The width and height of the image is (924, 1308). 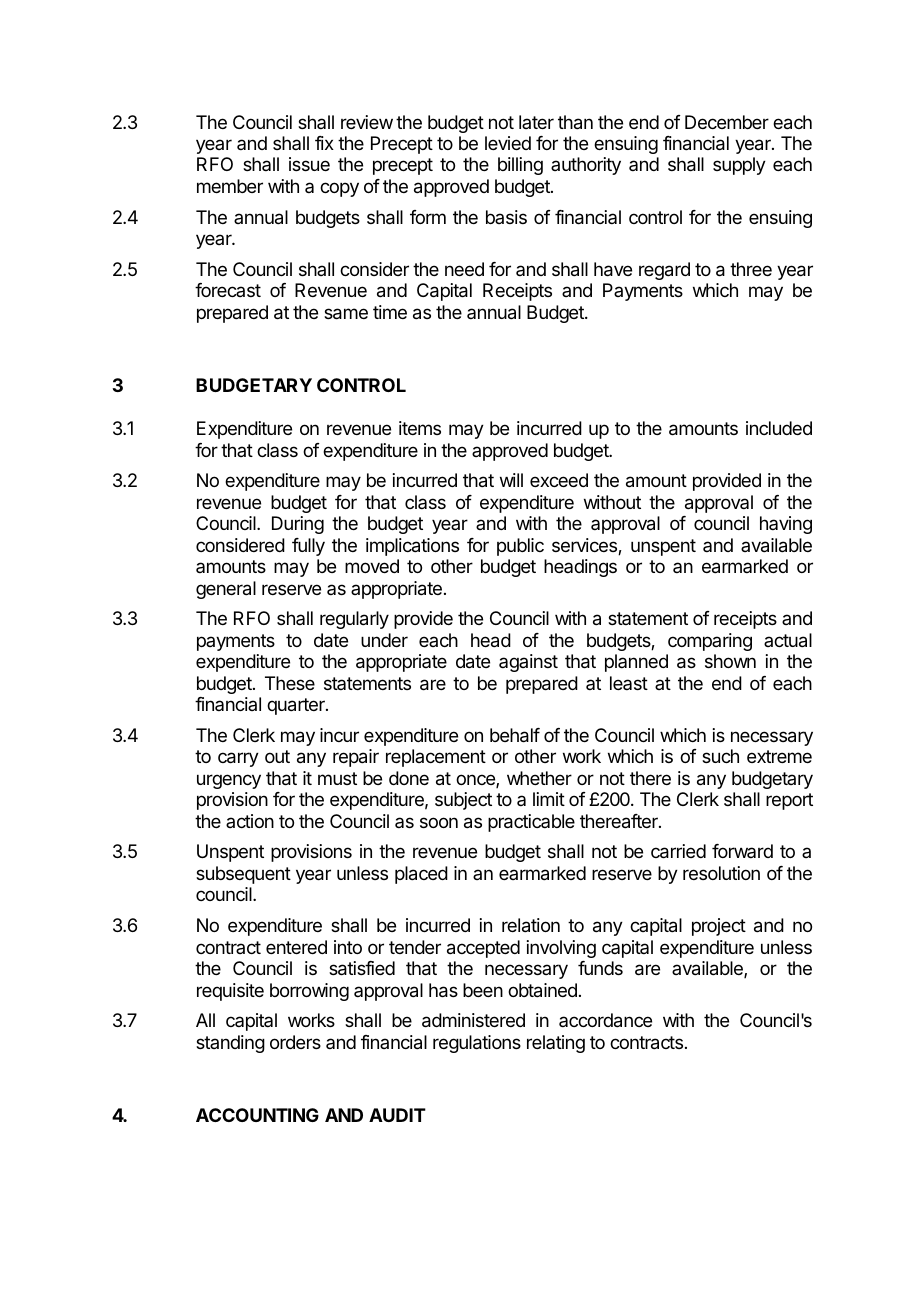 I want to click on issue, so click(x=309, y=164).
